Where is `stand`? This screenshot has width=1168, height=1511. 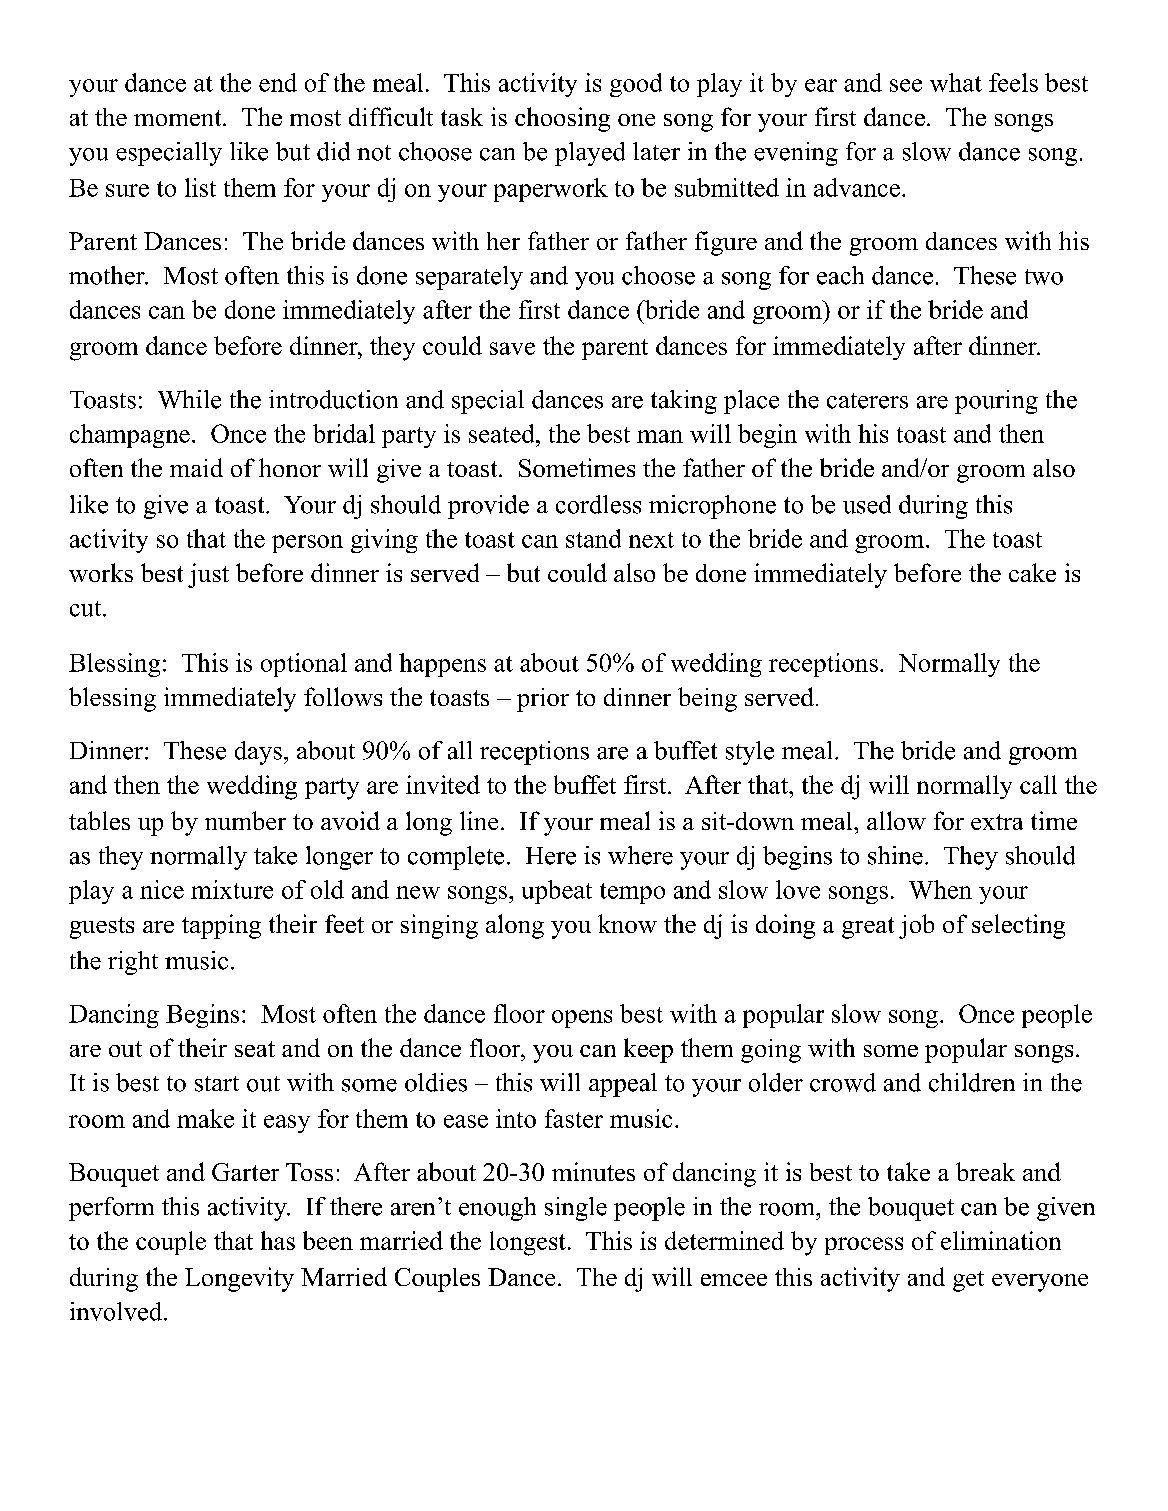
stand is located at coordinates (593, 538).
